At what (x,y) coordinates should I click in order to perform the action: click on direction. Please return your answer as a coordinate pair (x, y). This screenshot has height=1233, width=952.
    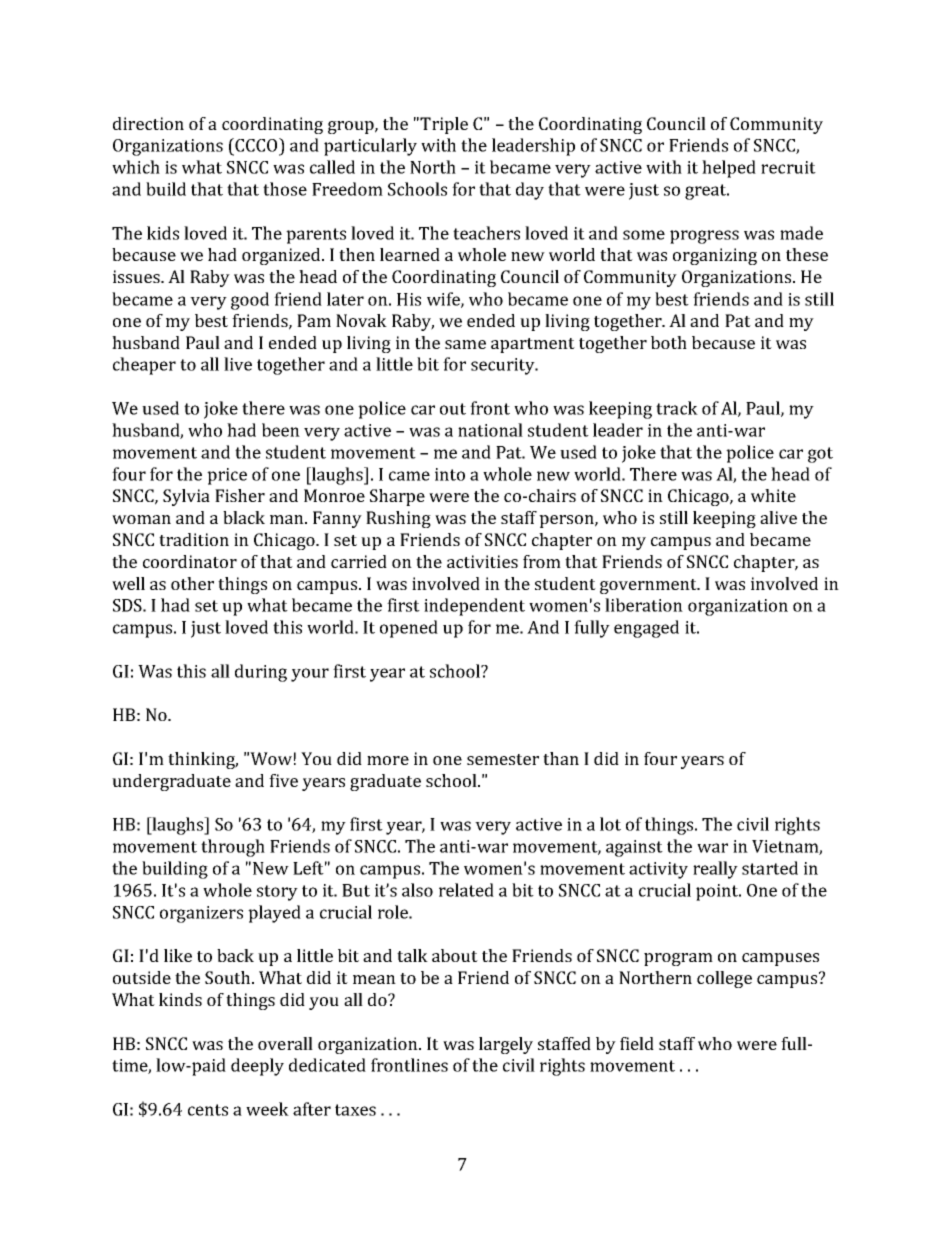
    Looking at the image, I should click on (148, 123).
